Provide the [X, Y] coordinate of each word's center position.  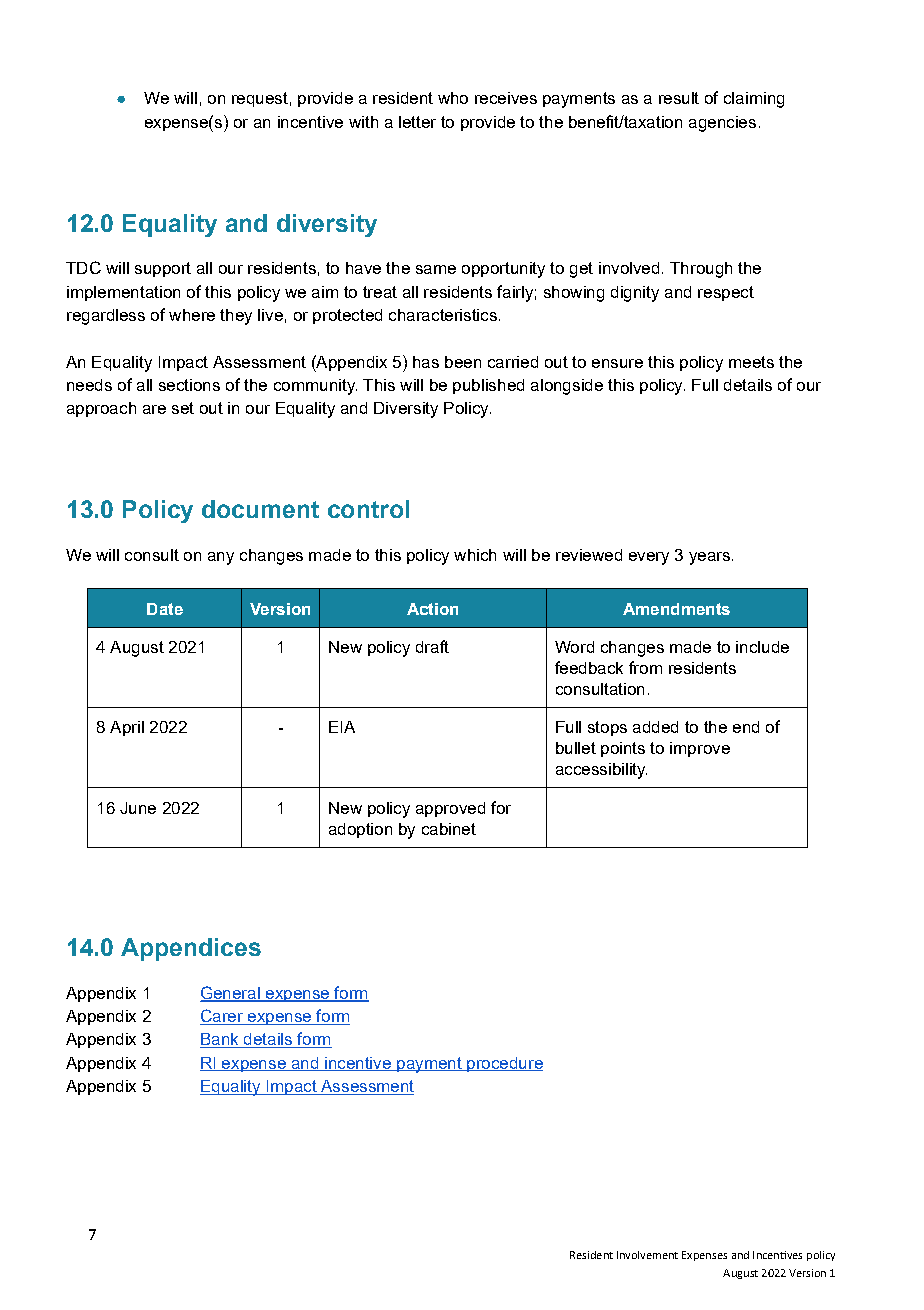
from [645, 667]
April [127, 728]
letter [417, 122]
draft [432, 646]
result [679, 98]
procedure [504, 1064]
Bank [220, 1040]
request [260, 99]
